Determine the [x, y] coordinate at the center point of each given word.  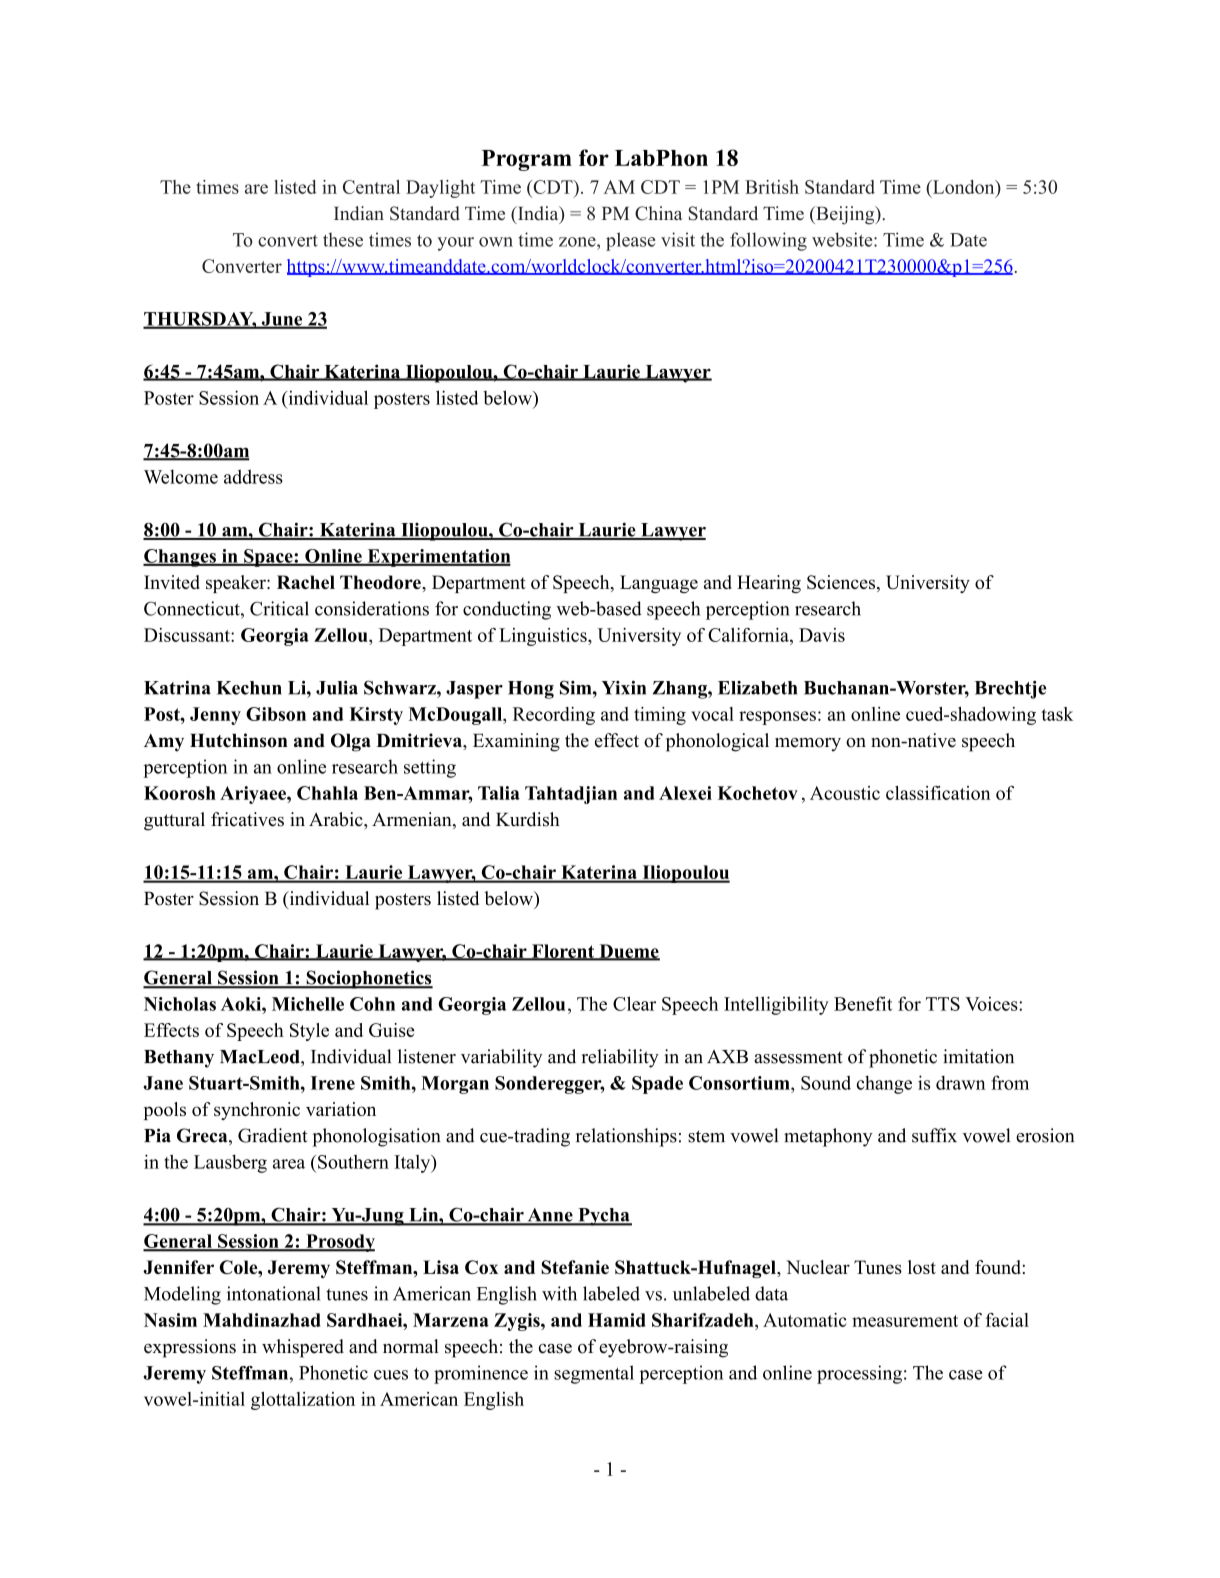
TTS [943, 1004]
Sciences [842, 583]
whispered [303, 1348]
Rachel [306, 582]
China [659, 213]
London [963, 187]
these [343, 239]
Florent [563, 952]
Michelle [308, 1004]
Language [659, 584]
